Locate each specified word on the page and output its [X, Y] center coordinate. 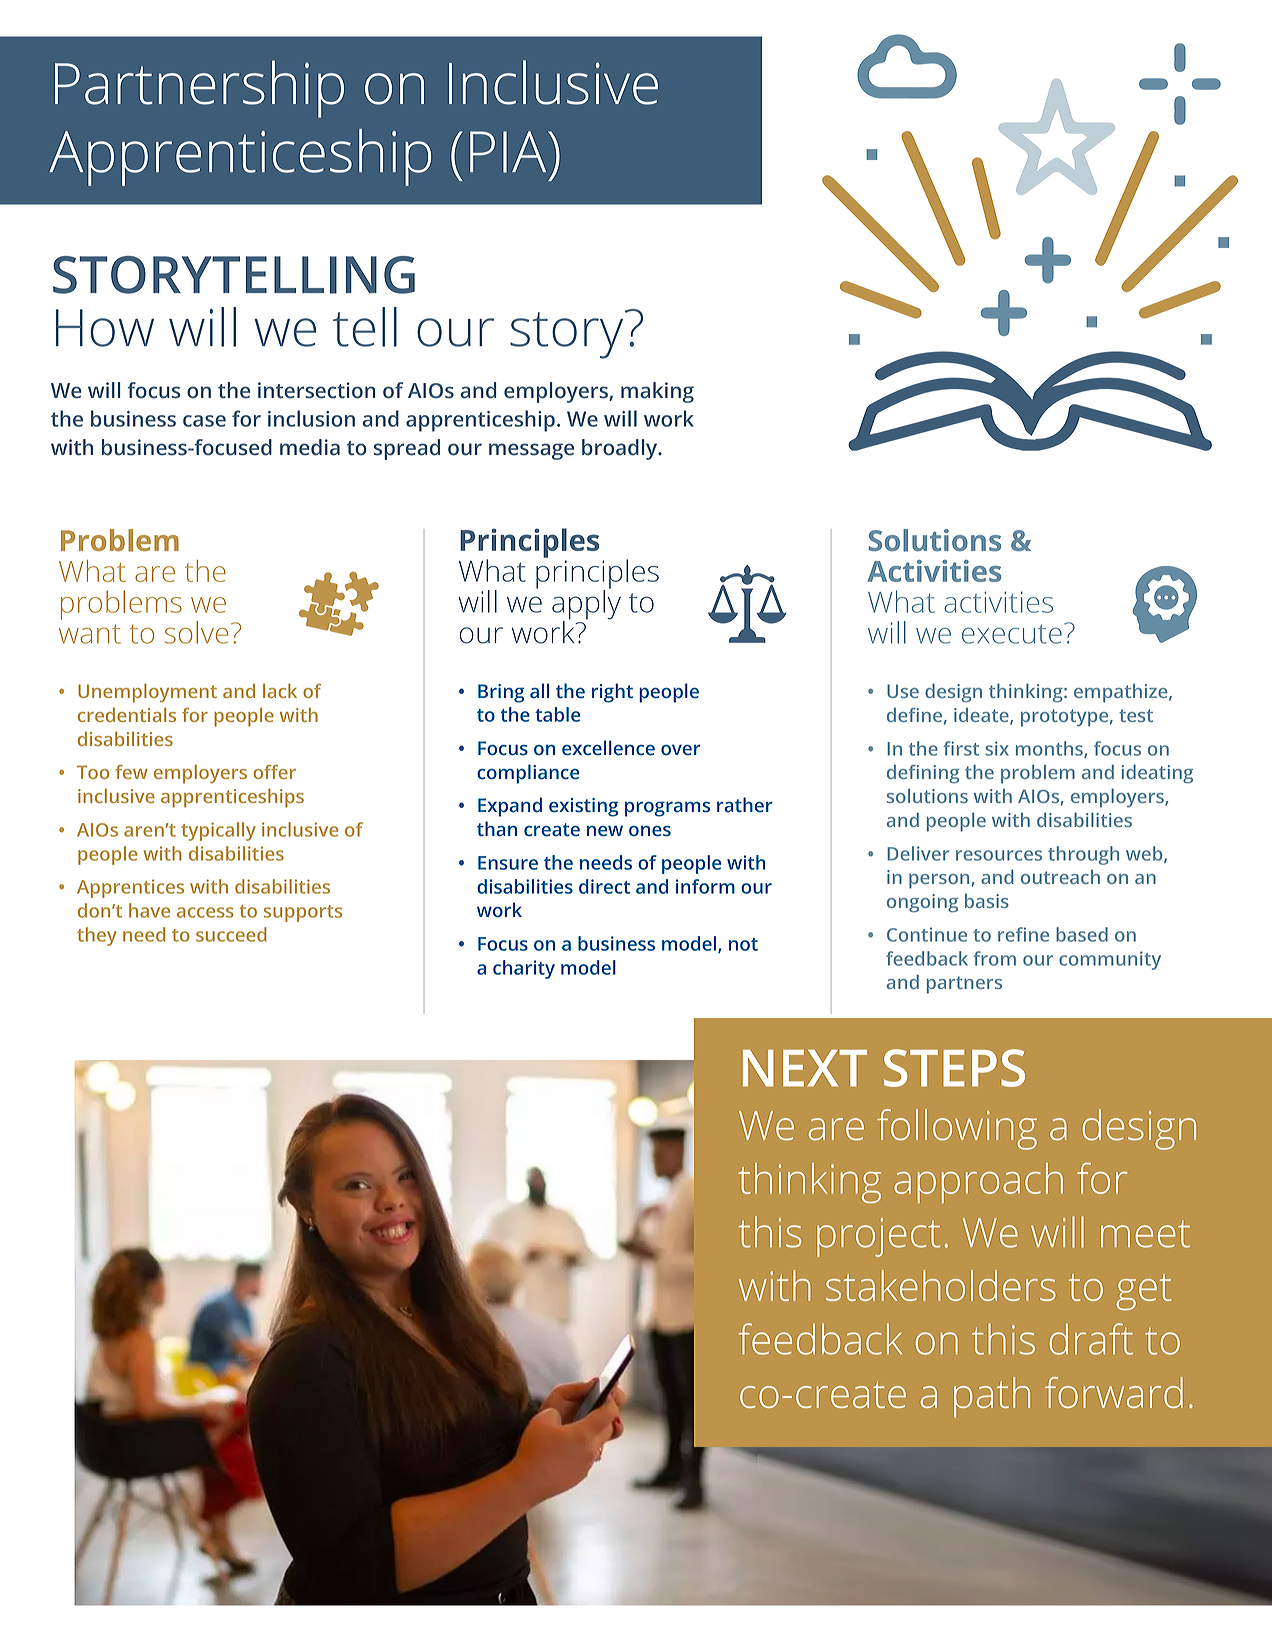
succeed [231, 934]
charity [524, 969]
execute [1012, 634]
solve [196, 632]
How [105, 328]
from [994, 958]
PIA [509, 152]
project [879, 1237]
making [657, 392]
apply [586, 605]
